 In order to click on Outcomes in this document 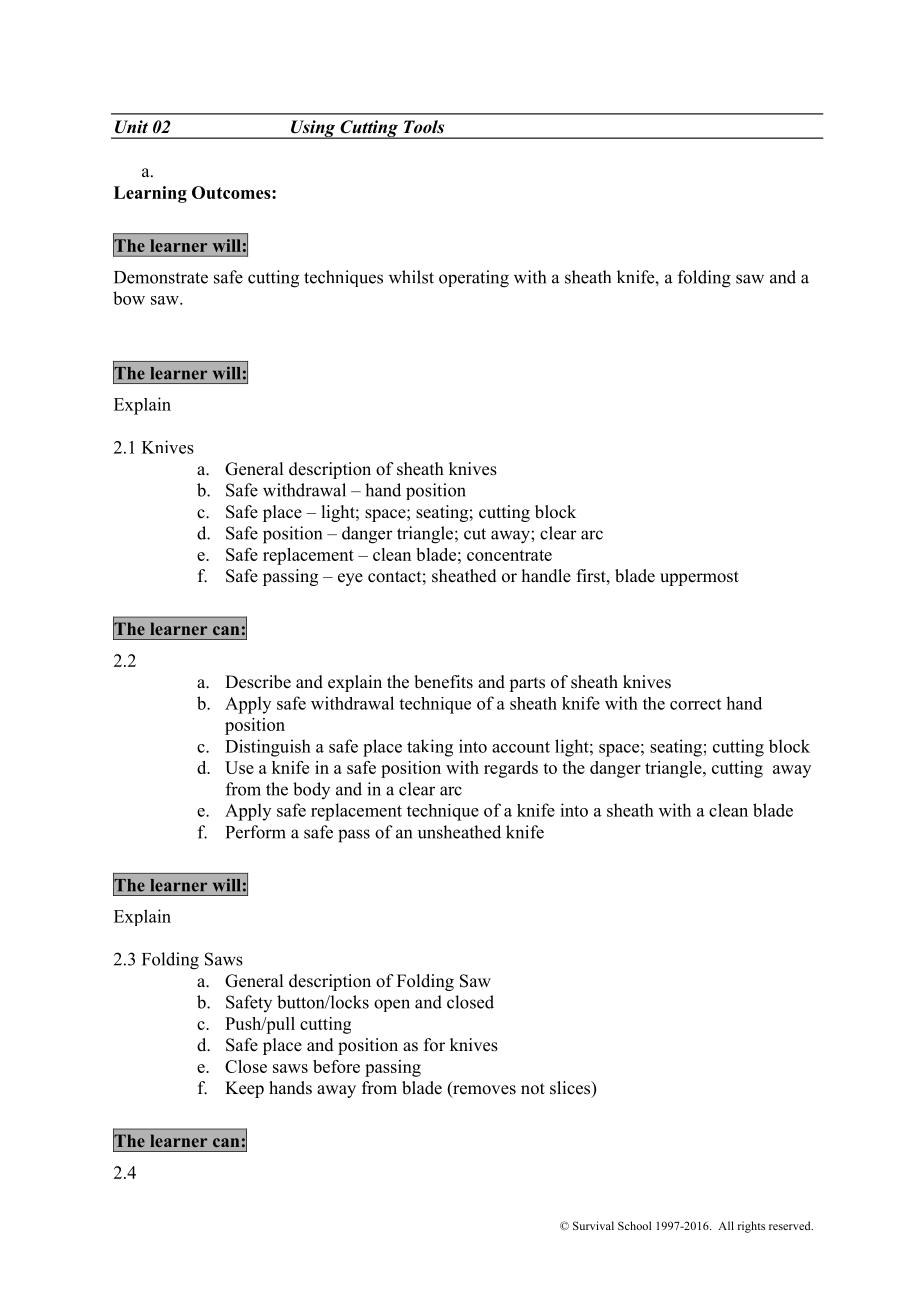, I will do `click(232, 192)`.
